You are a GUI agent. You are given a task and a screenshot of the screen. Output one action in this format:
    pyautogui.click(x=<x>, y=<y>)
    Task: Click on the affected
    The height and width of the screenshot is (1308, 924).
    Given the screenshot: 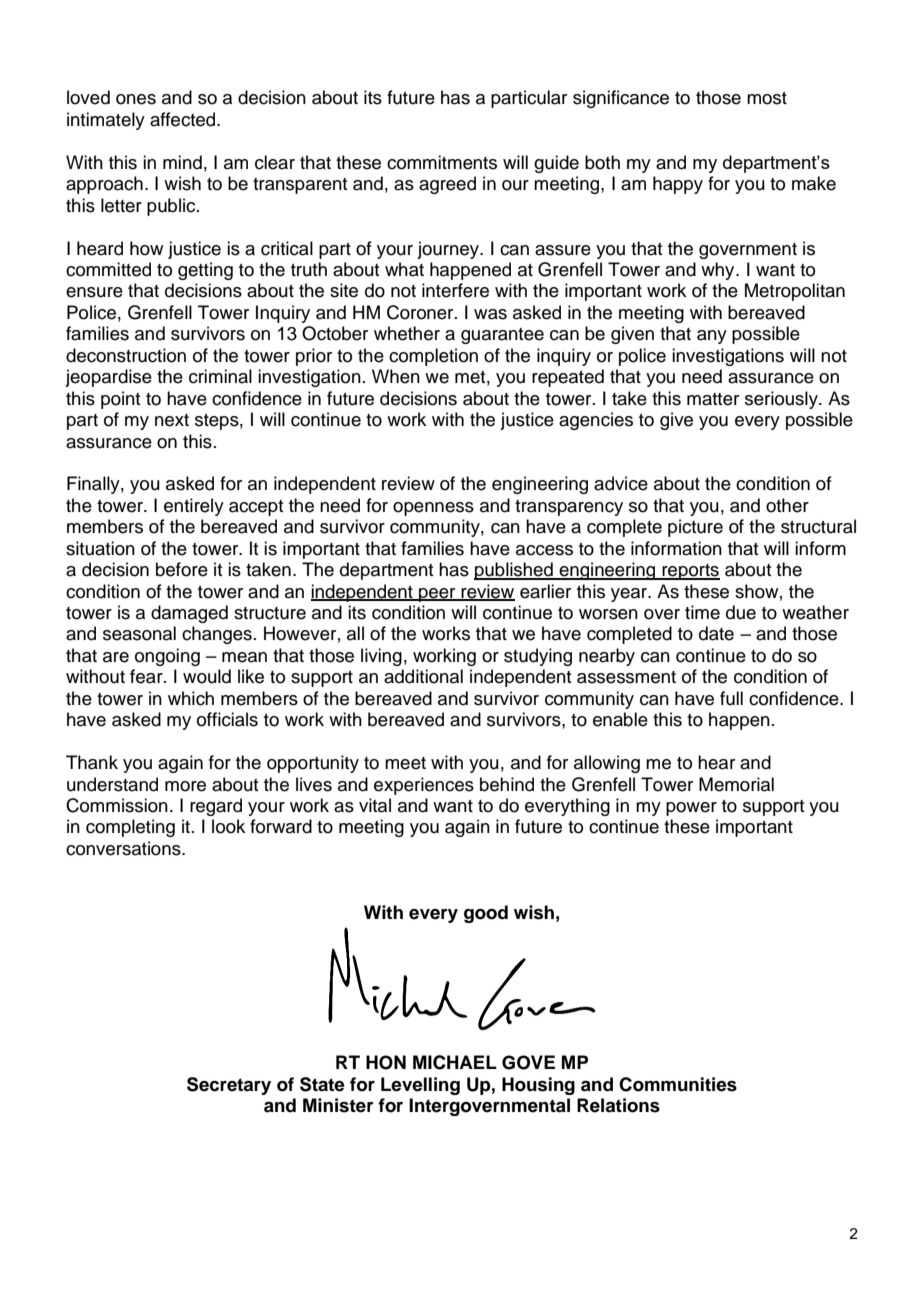 What is the action you would take?
    pyautogui.click(x=184, y=119)
